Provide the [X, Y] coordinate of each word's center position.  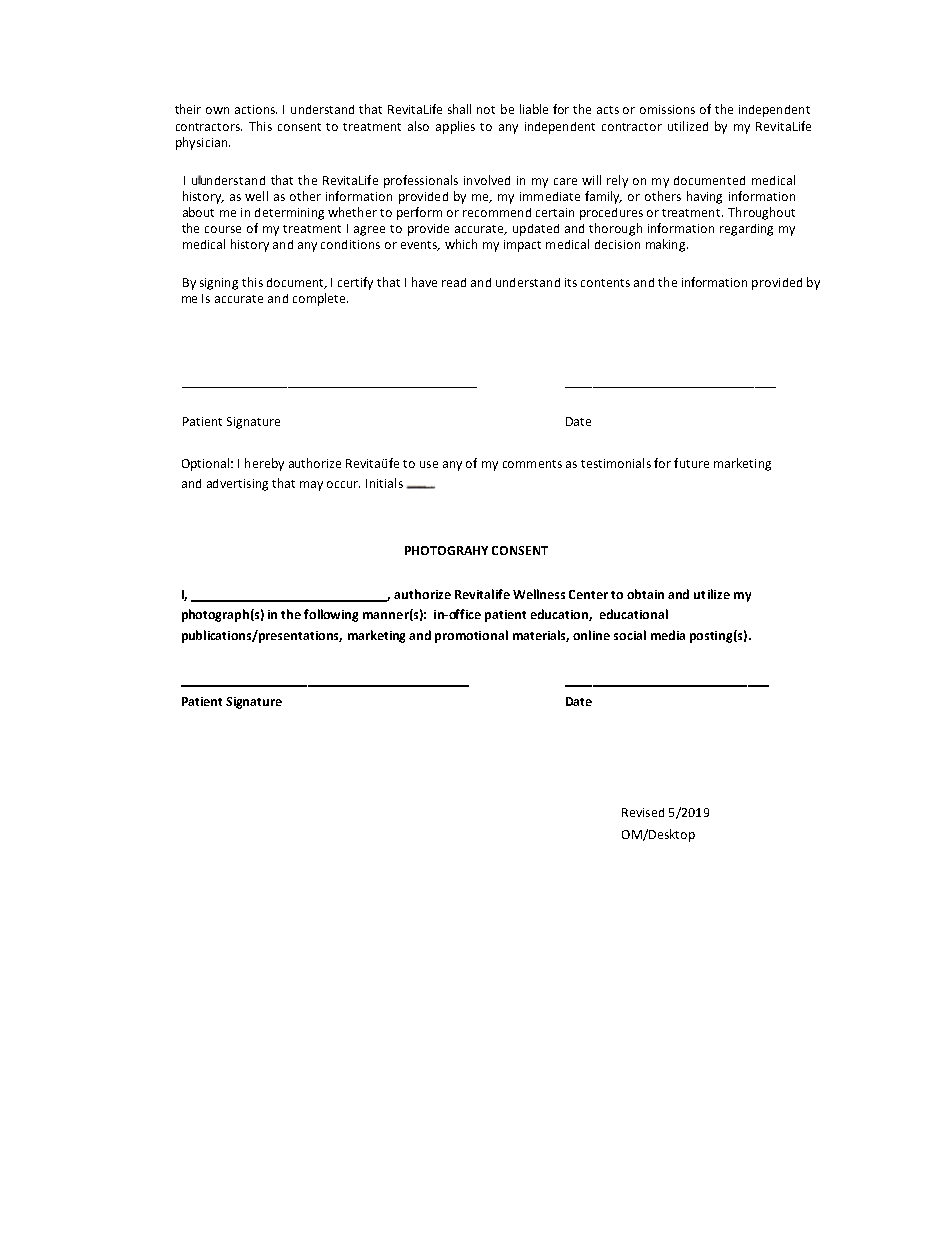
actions [256, 109]
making [667, 245]
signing [219, 284]
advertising [237, 485]
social [630, 635]
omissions [667, 109]
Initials [384, 483]
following [331, 615]
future [691, 463]
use [429, 464]
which [461, 244]
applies [455, 127]
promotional [471, 636]
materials [541, 636]
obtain [645, 594]
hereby [264, 464]
